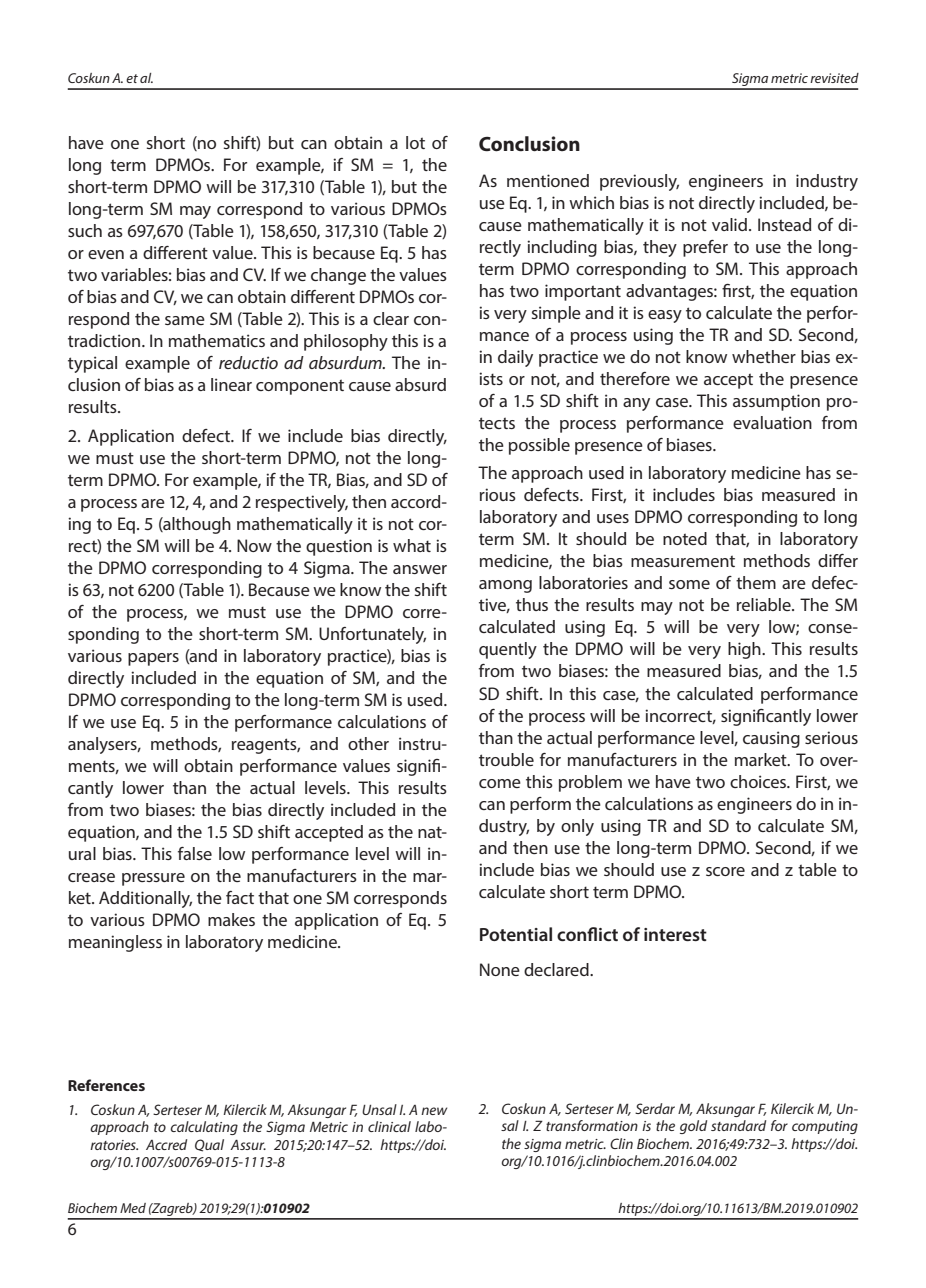 Image resolution: width=926 pixels, height=1288 pixels. I want to click on calculating, so click(204, 1128).
